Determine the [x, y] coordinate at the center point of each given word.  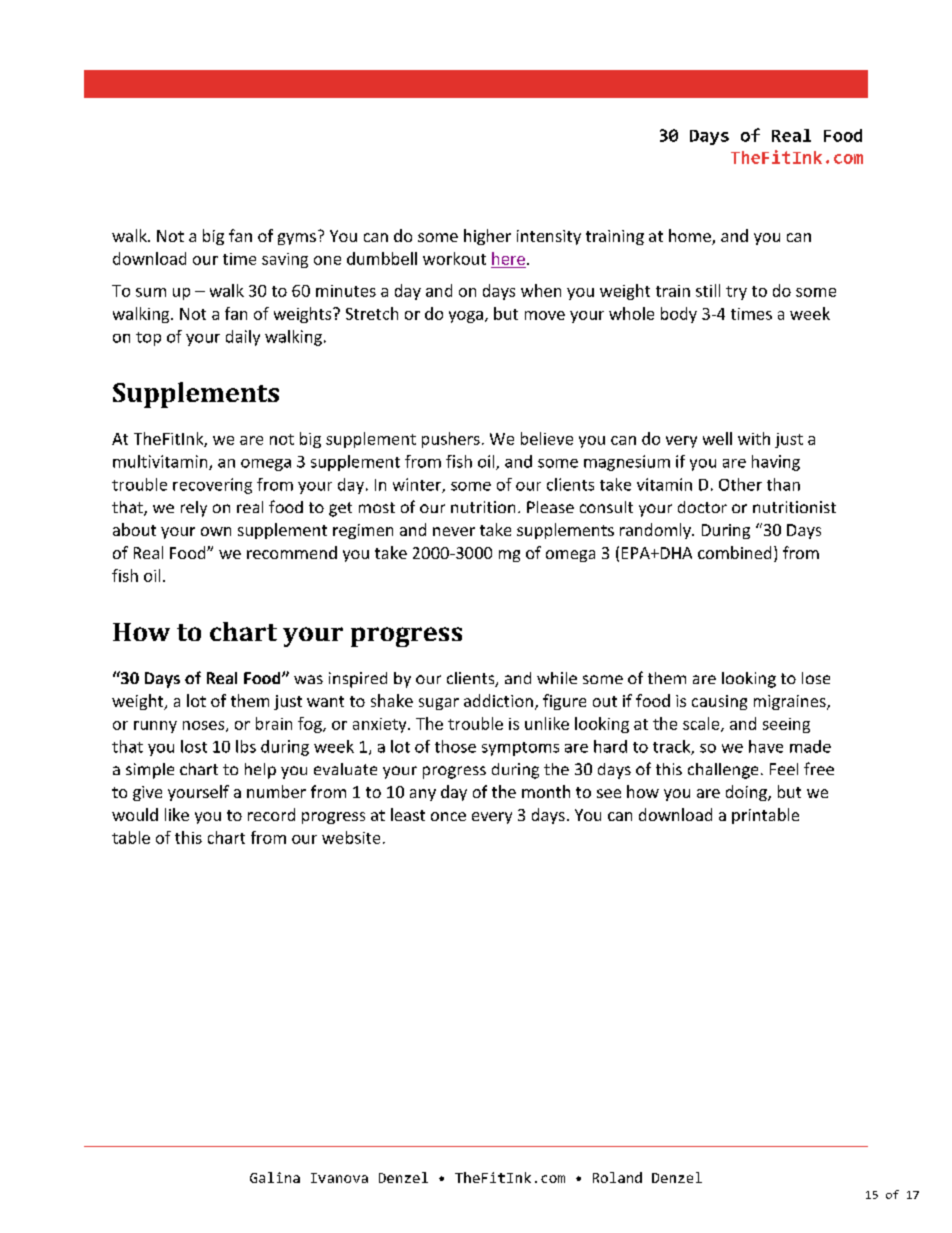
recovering [212, 486]
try [736, 293]
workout [454, 258]
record [271, 814]
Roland [617, 1177]
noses [205, 726]
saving [285, 260]
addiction [498, 700]
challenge [723, 771]
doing [747, 793]
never [454, 531]
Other [740, 484]
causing [719, 702]
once [448, 816]
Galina [275, 1177]
